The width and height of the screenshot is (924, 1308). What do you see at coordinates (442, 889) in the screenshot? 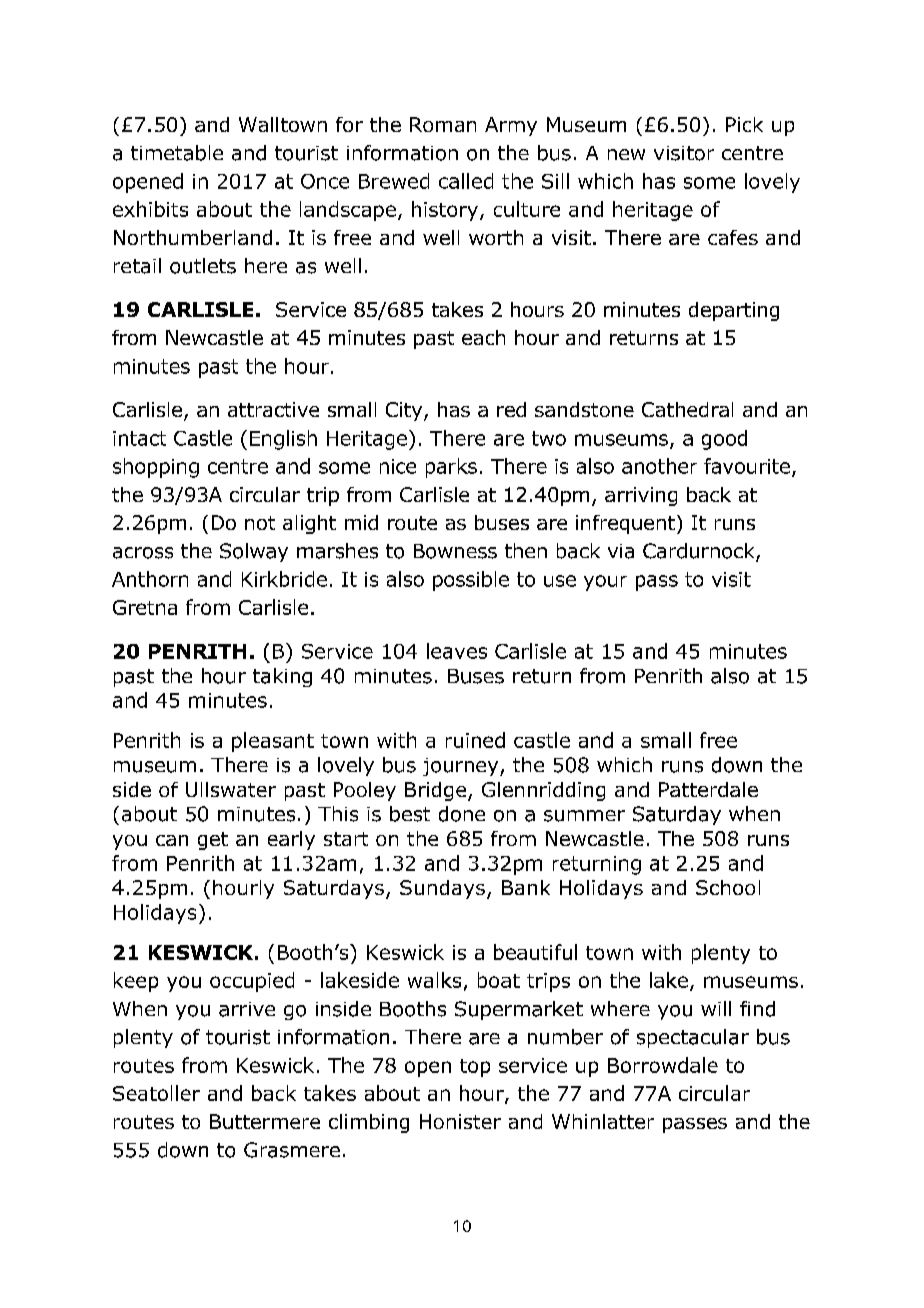
I see `Sundays` at bounding box center [442, 889].
